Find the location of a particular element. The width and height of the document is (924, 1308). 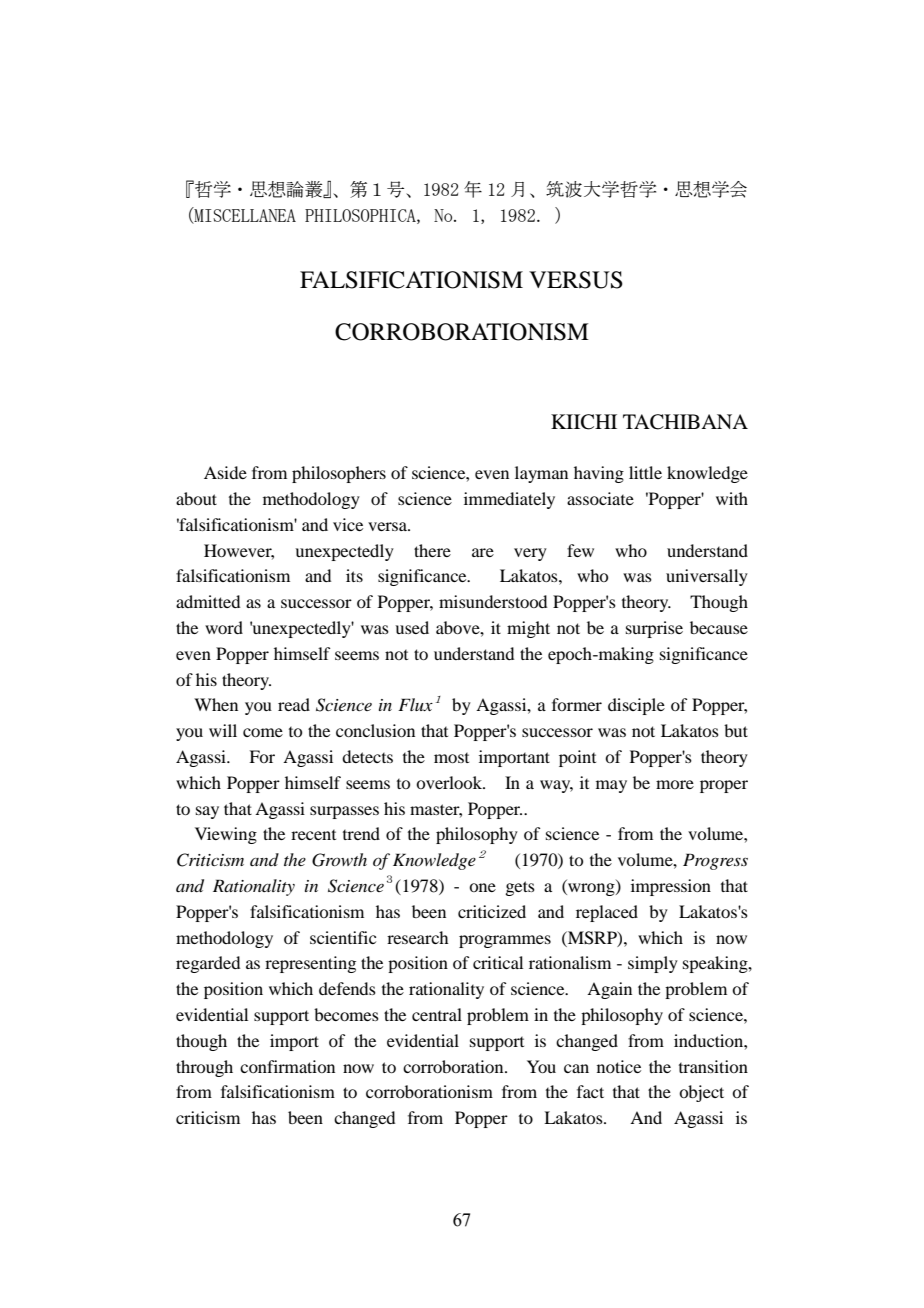

confirmation is located at coordinates (287, 1066).
